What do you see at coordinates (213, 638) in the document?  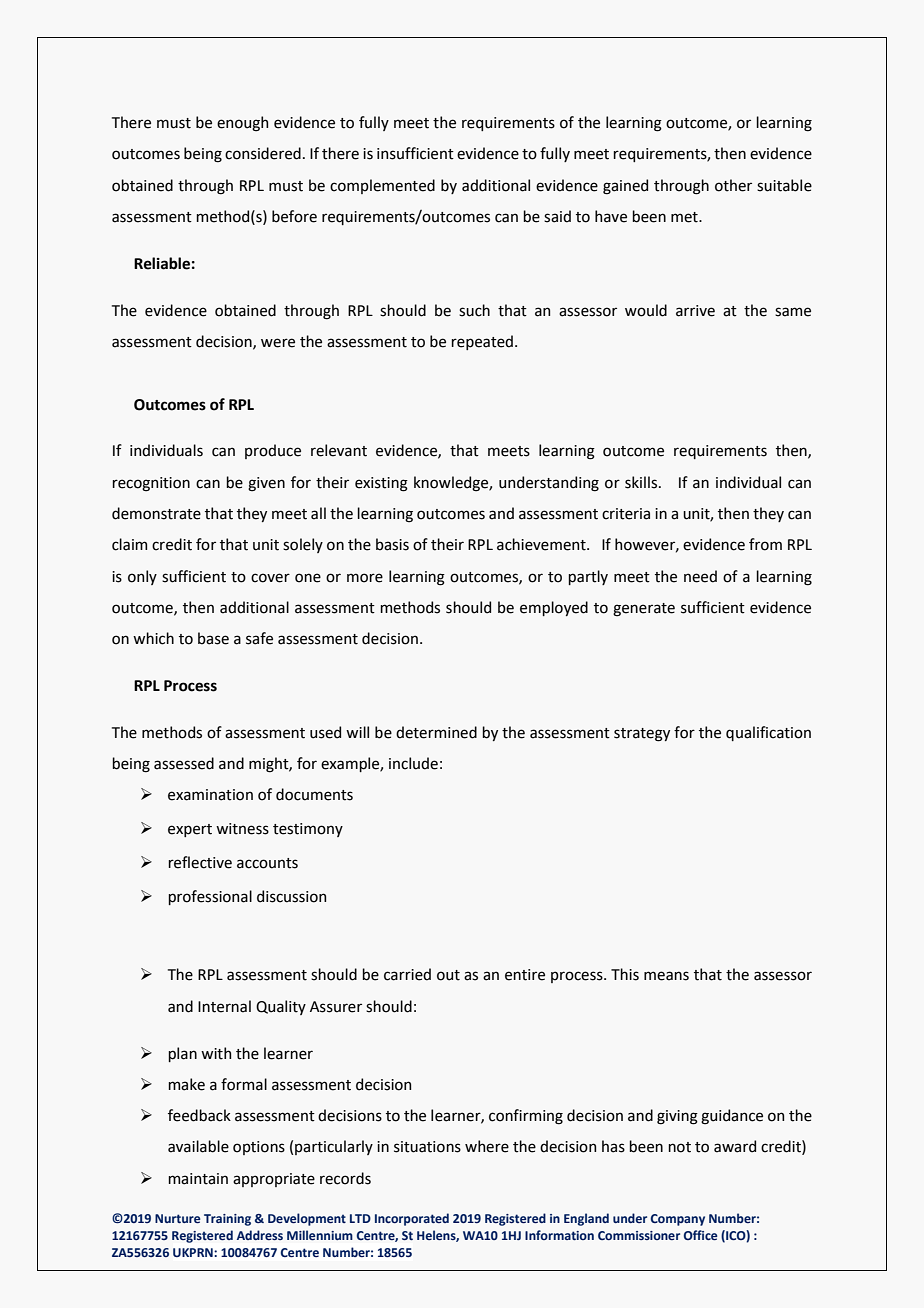 I see `base` at bounding box center [213, 638].
